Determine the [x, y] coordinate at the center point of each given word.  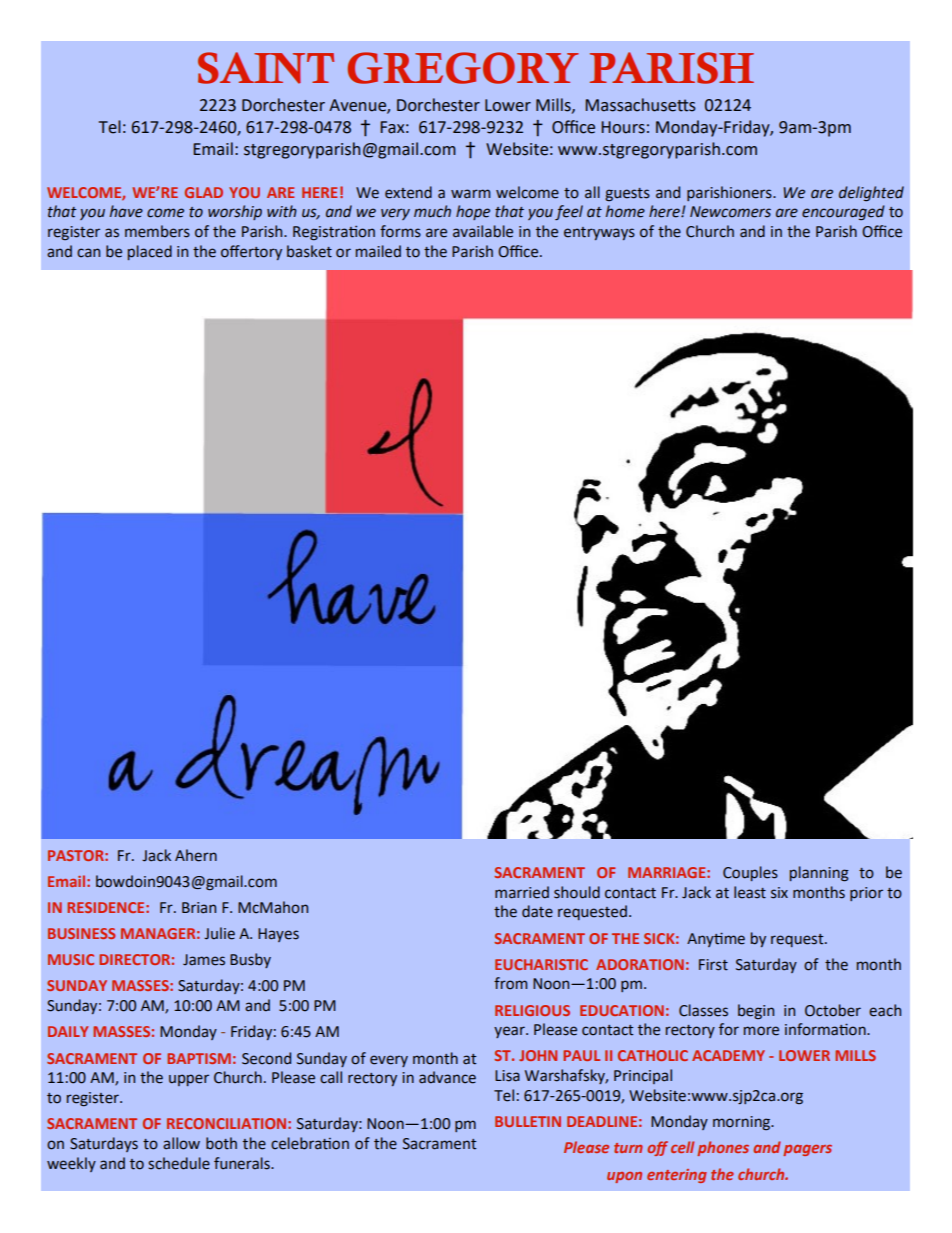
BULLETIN [528, 1121]
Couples [750, 873]
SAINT [266, 68]
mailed [378, 251]
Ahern [196, 855]
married [522, 892]
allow [181, 1143]
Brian [199, 908]
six [779, 893]
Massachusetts [640, 105]
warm [470, 194]
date [537, 911]
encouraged [843, 212]
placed [150, 252]
